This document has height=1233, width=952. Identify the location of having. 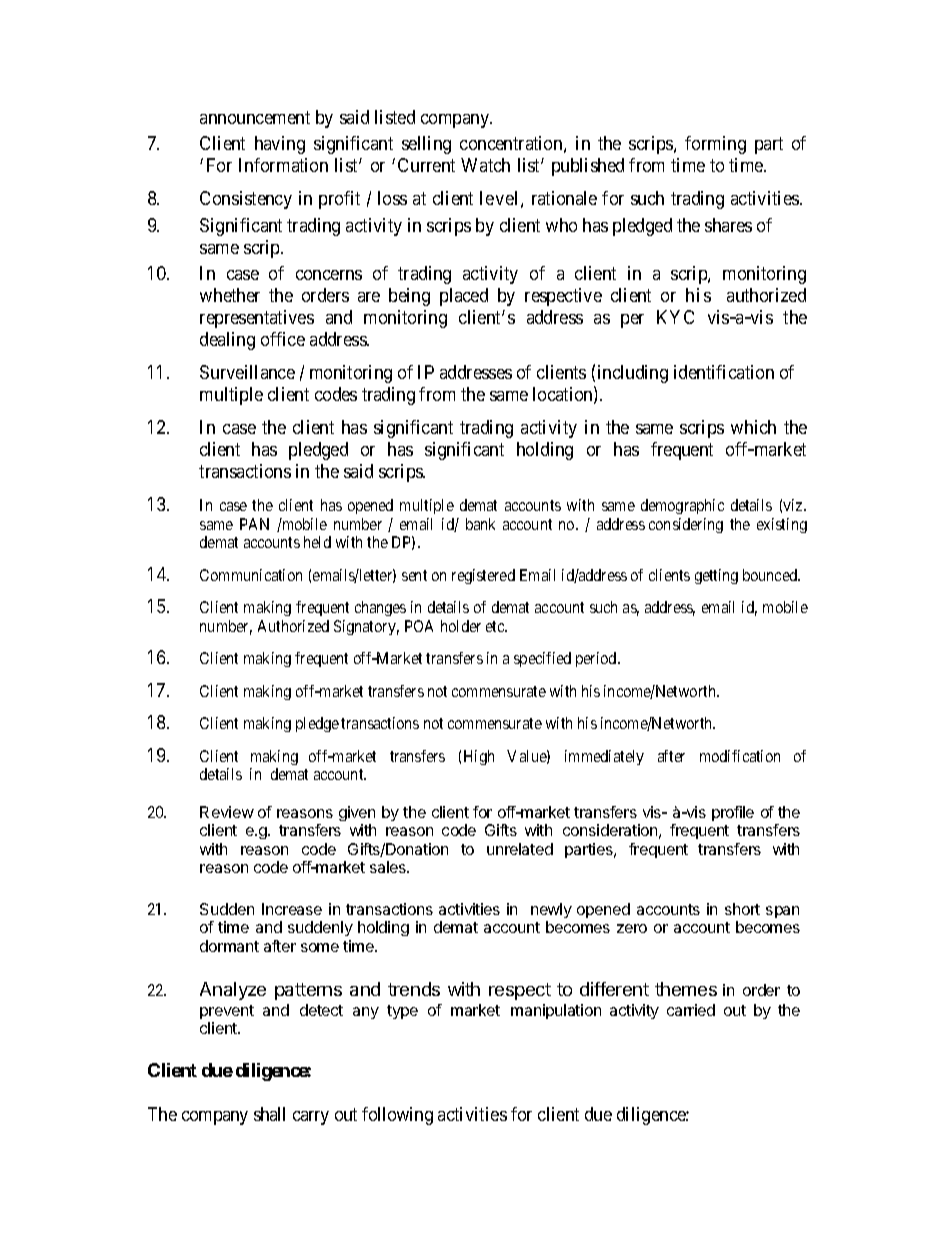
(280, 145).
